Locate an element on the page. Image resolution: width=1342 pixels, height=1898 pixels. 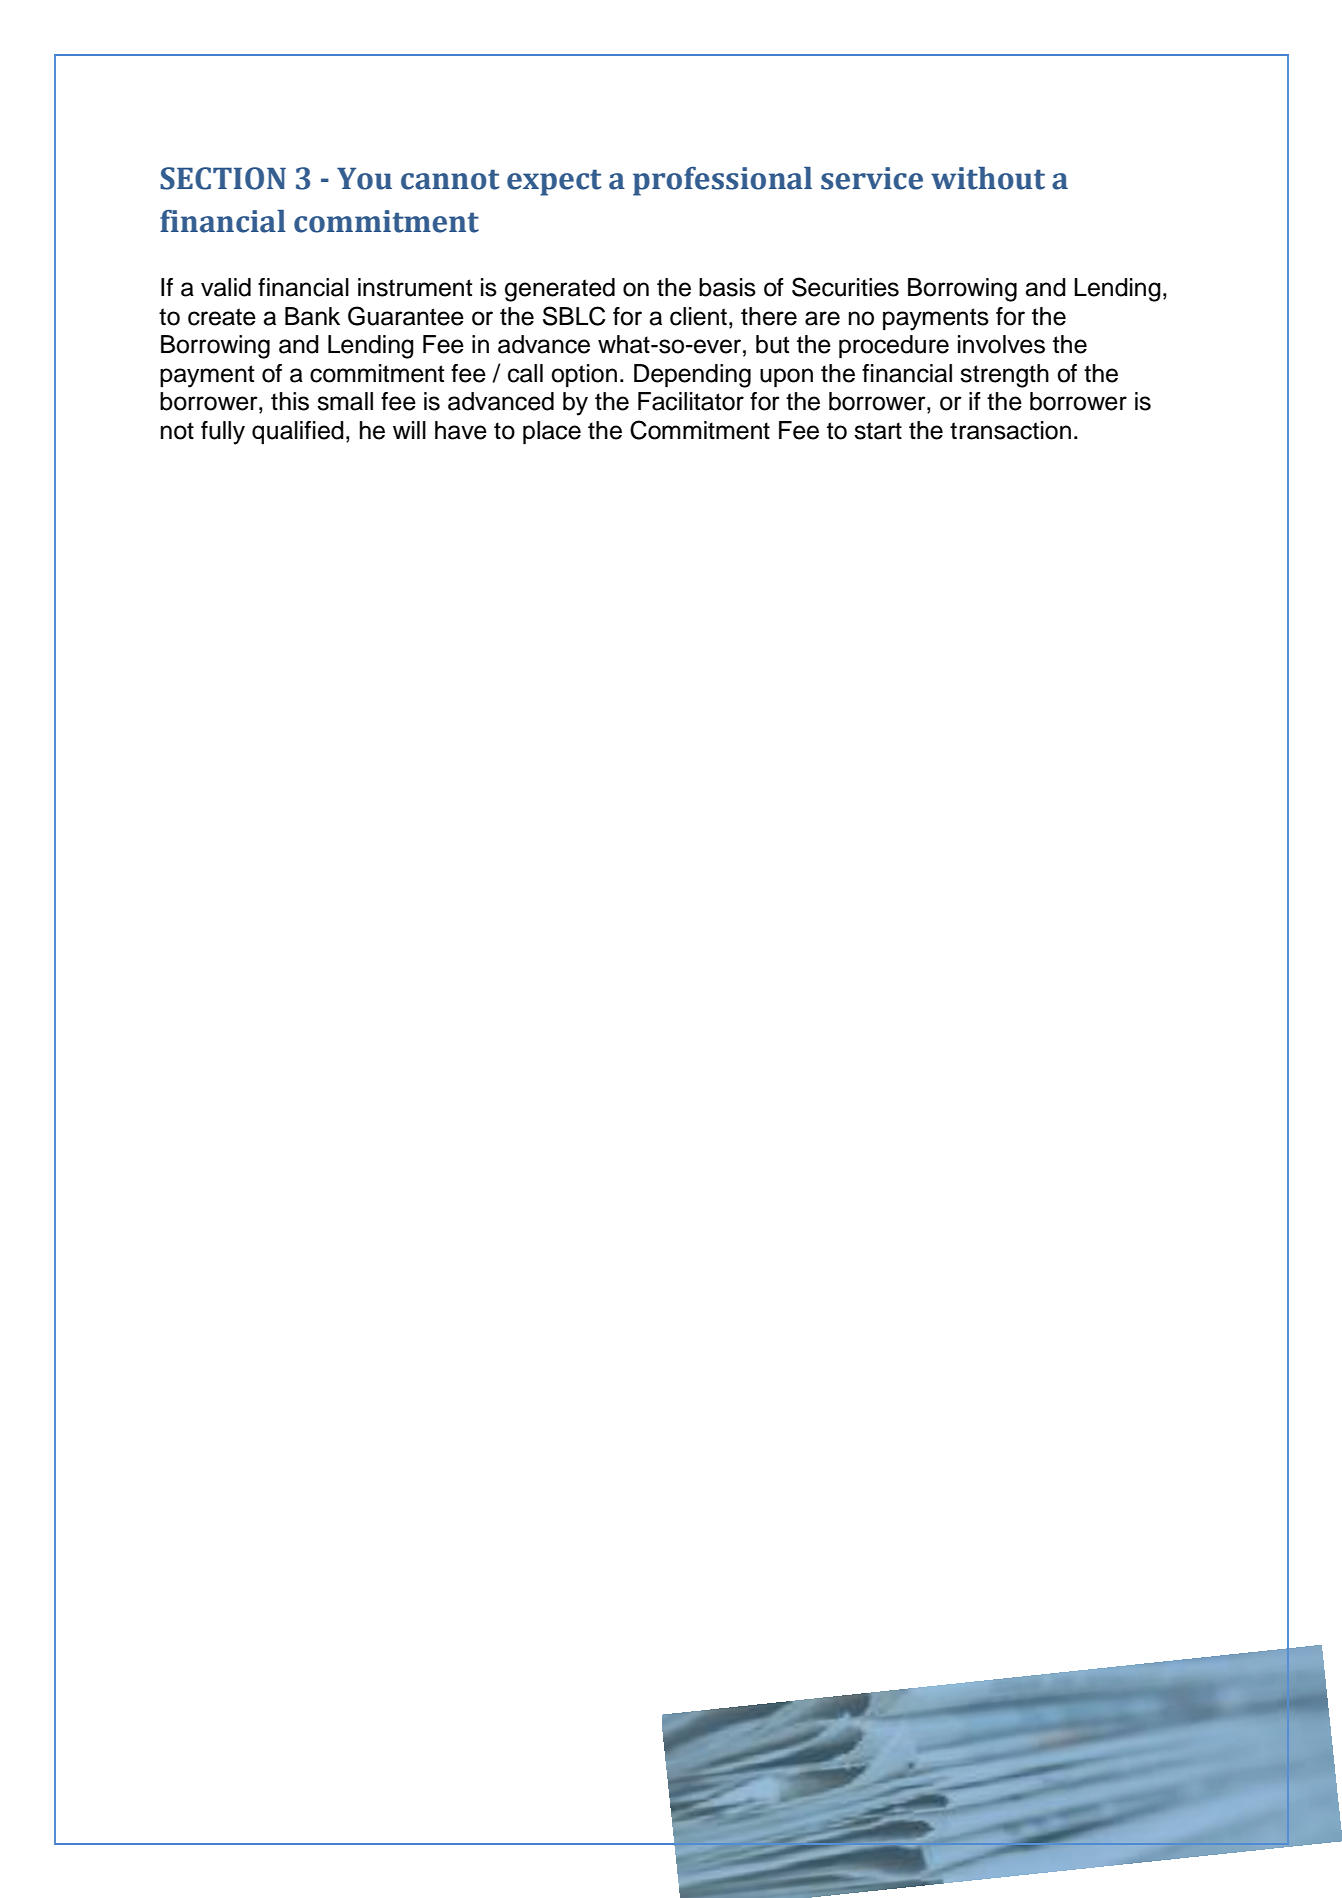
Bank is located at coordinates (312, 316).
